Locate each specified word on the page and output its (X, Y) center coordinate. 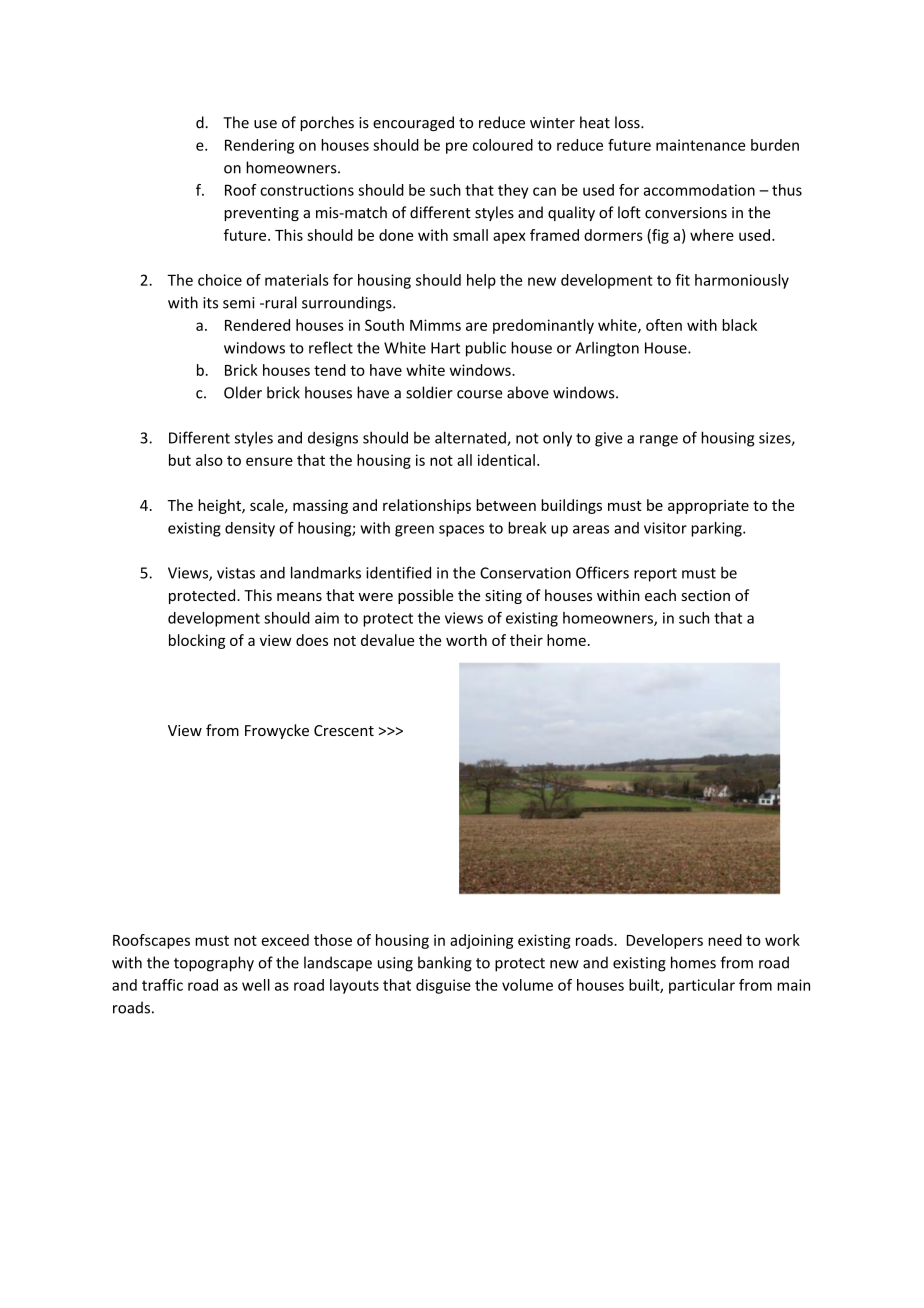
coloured (503, 145)
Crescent (344, 730)
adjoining (481, 941)
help (481, 281)
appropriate (708, 507)
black (739, 325)
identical (506, 460)
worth (466, 640)
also (209, 460)
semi (238, 303)
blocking (197, 641)
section (706, 595)
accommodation (699, 190)
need (725, 940)
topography (214, 964)
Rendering (259, 146)
